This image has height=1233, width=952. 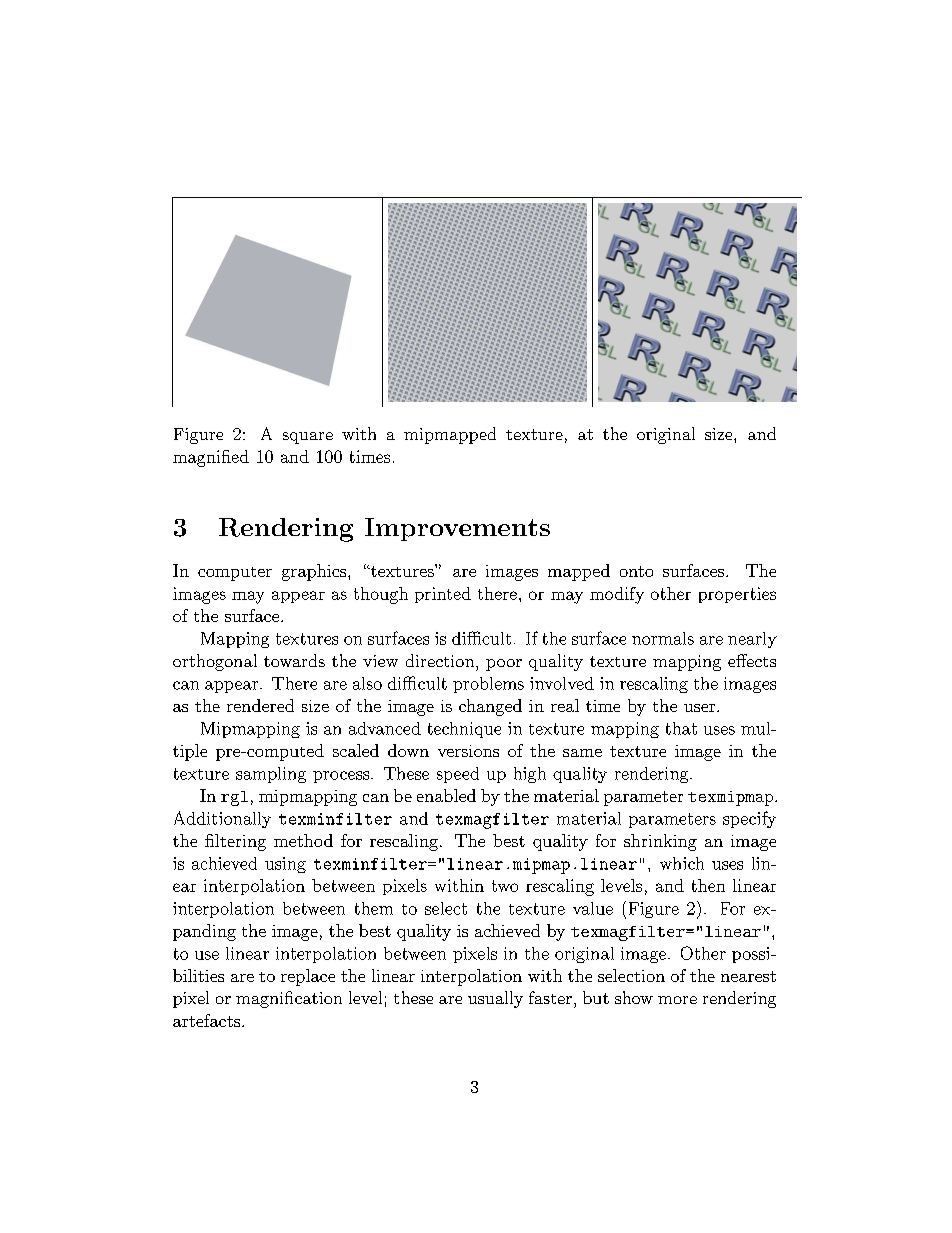 What do you see at coordinates (260, 705) in the image?
I see `rendered` at bounding box center [260, 705].
